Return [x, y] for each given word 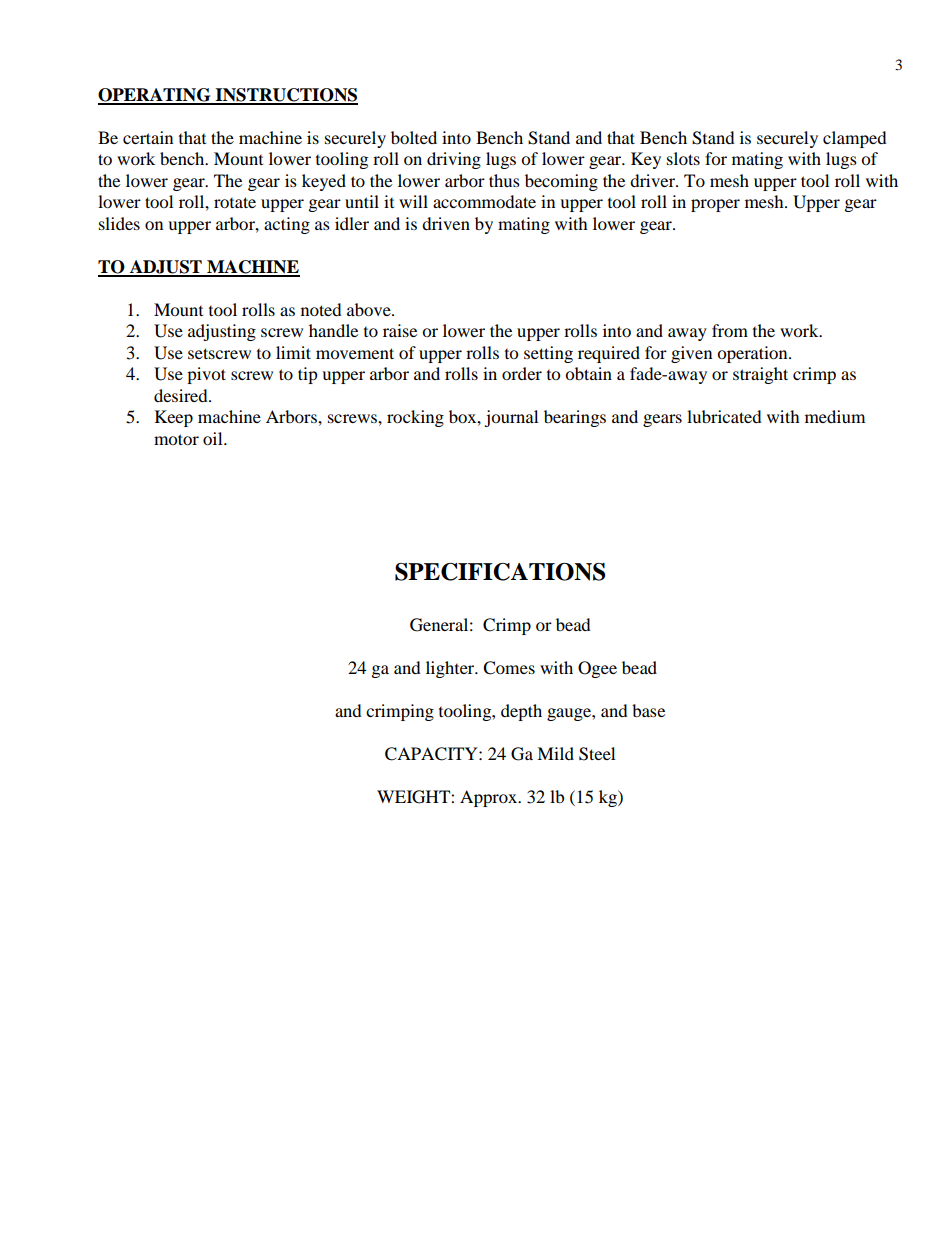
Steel [597, 754]
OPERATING [155, 96]
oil [214, 438]
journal [511, 418]
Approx [490, 798]
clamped [855, 139]
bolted [414, 137]
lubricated [724, 416]
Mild [555, 753]
